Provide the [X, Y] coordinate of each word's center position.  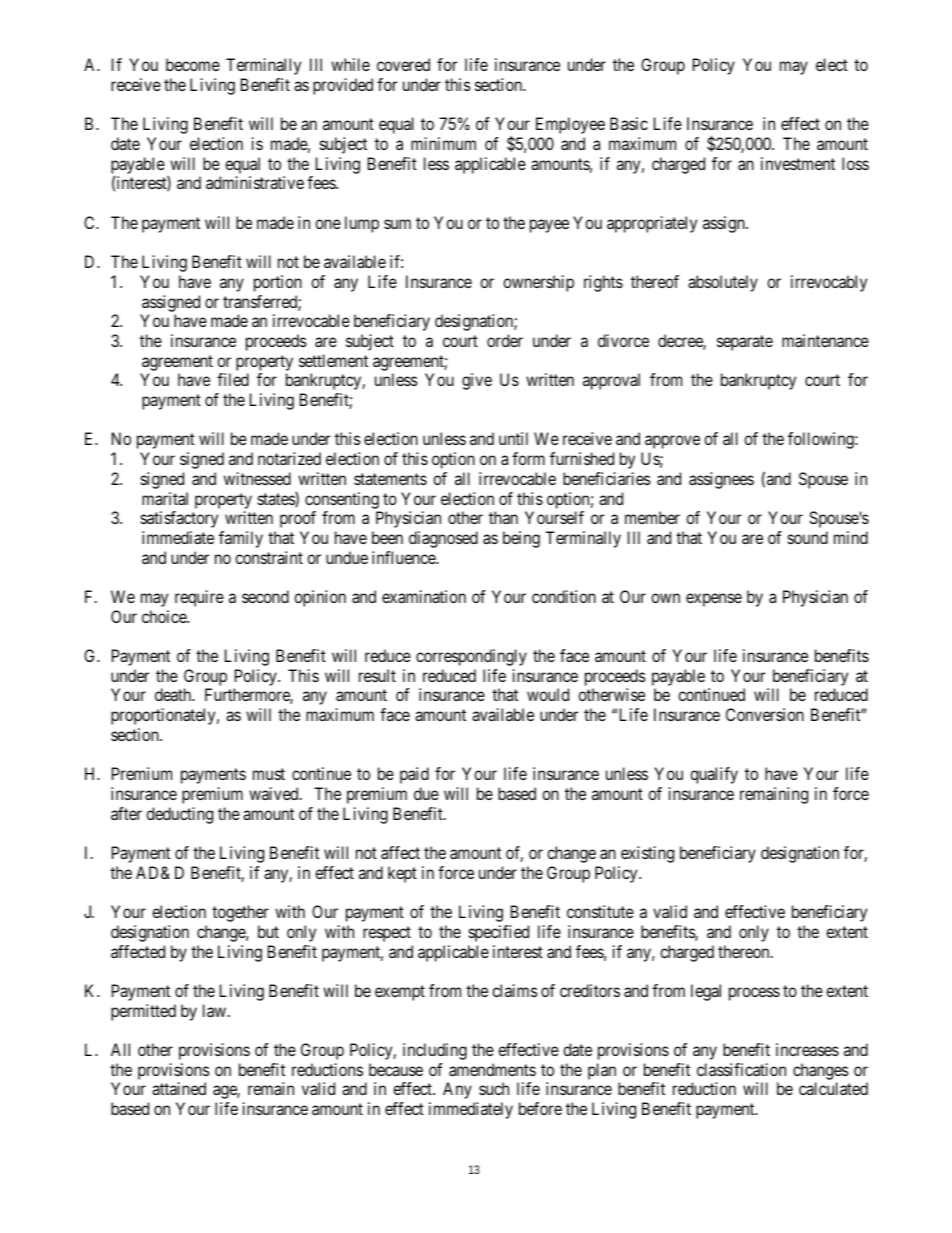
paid [414, 775]
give [477, 381]
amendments [492, 1069]
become [193, 64]
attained [179, 1088]
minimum [443, 143]
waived [275, 793]
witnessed [257, 478]
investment [798, 163]
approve [672, 442]
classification [741, 1069]
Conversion [765, 714]
